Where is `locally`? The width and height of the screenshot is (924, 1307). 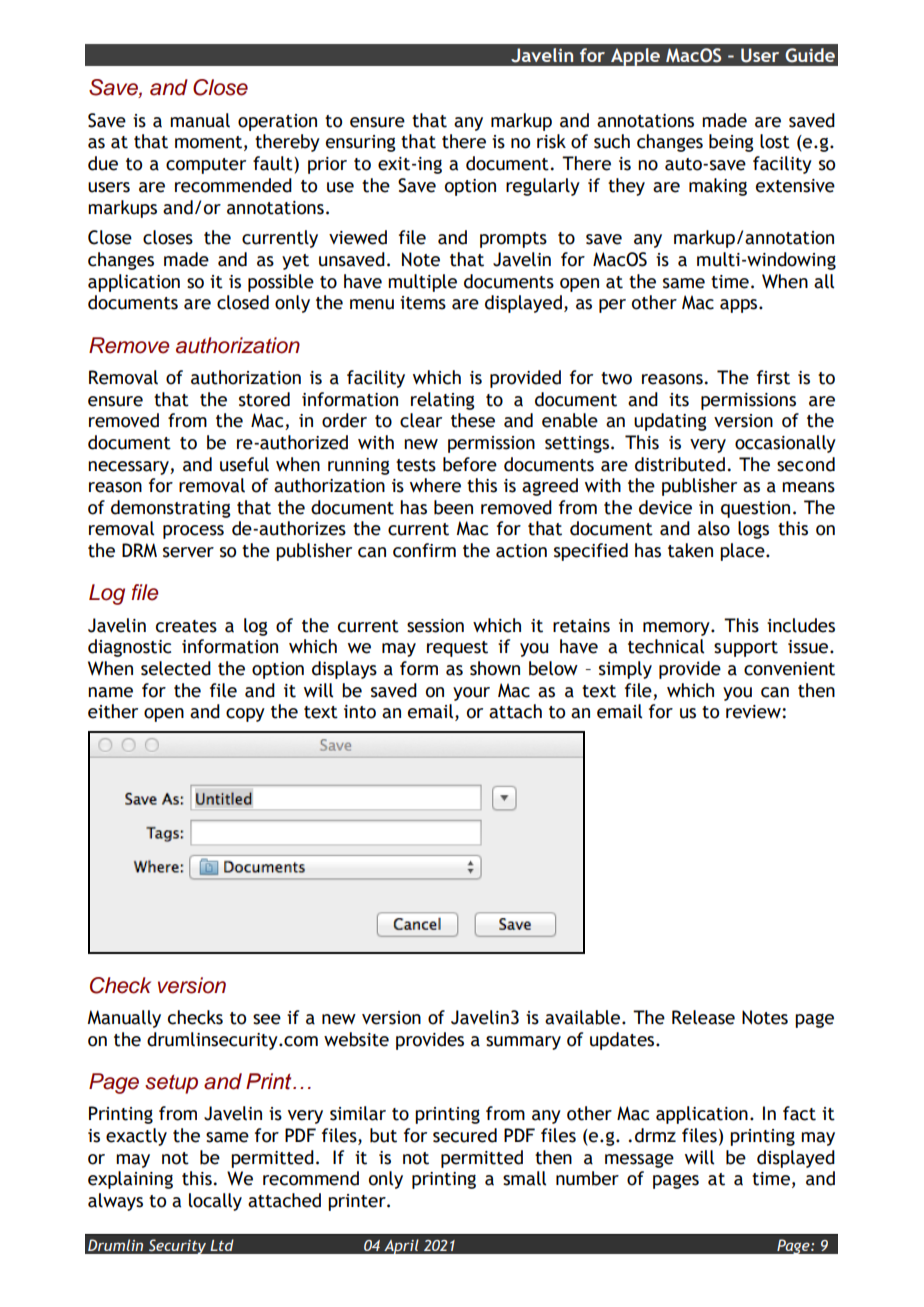
locally is located at coordinates (215, 1202).
